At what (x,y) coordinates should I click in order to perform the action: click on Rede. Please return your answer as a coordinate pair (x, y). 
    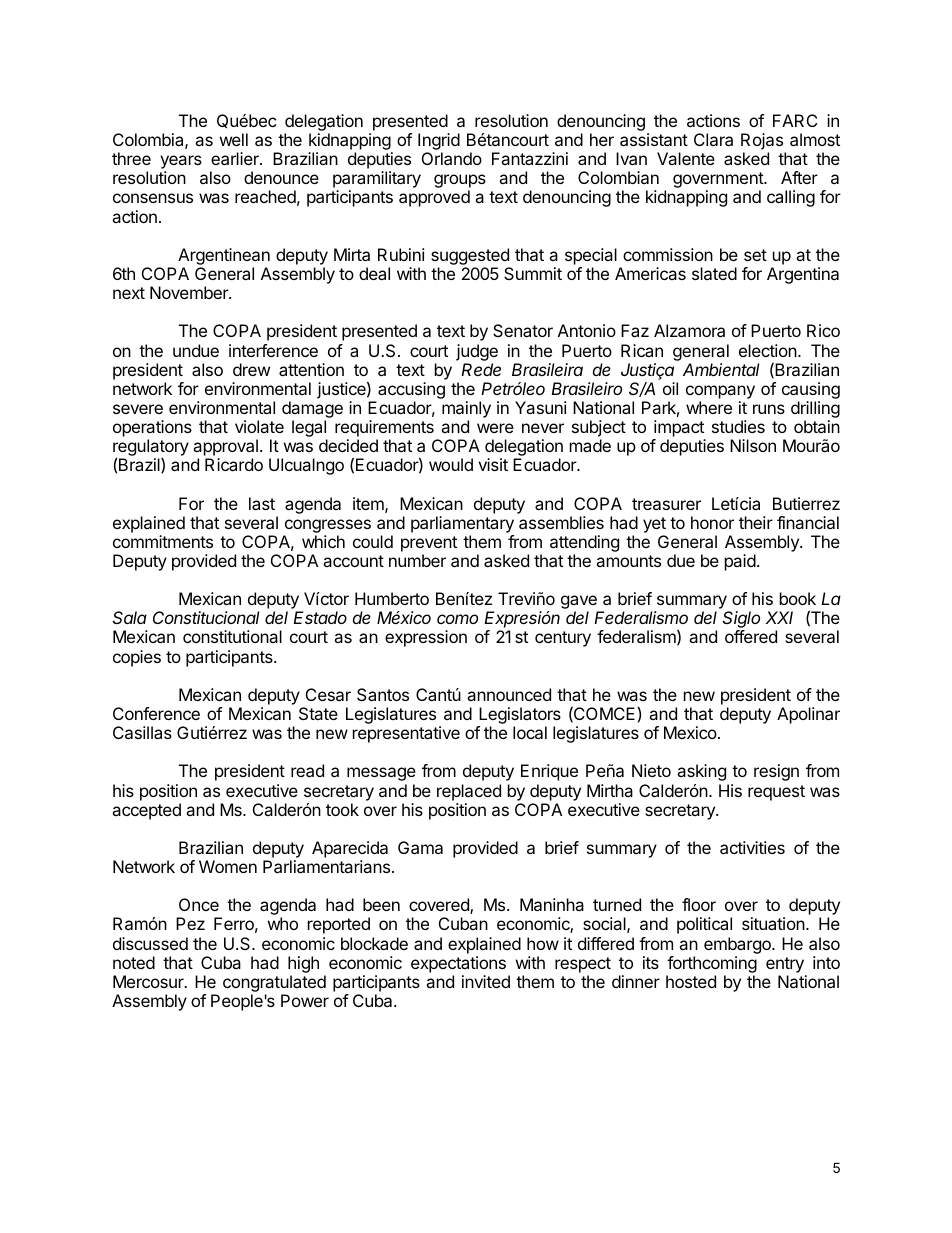
    Looking at the image, I should click on (481, 369).
